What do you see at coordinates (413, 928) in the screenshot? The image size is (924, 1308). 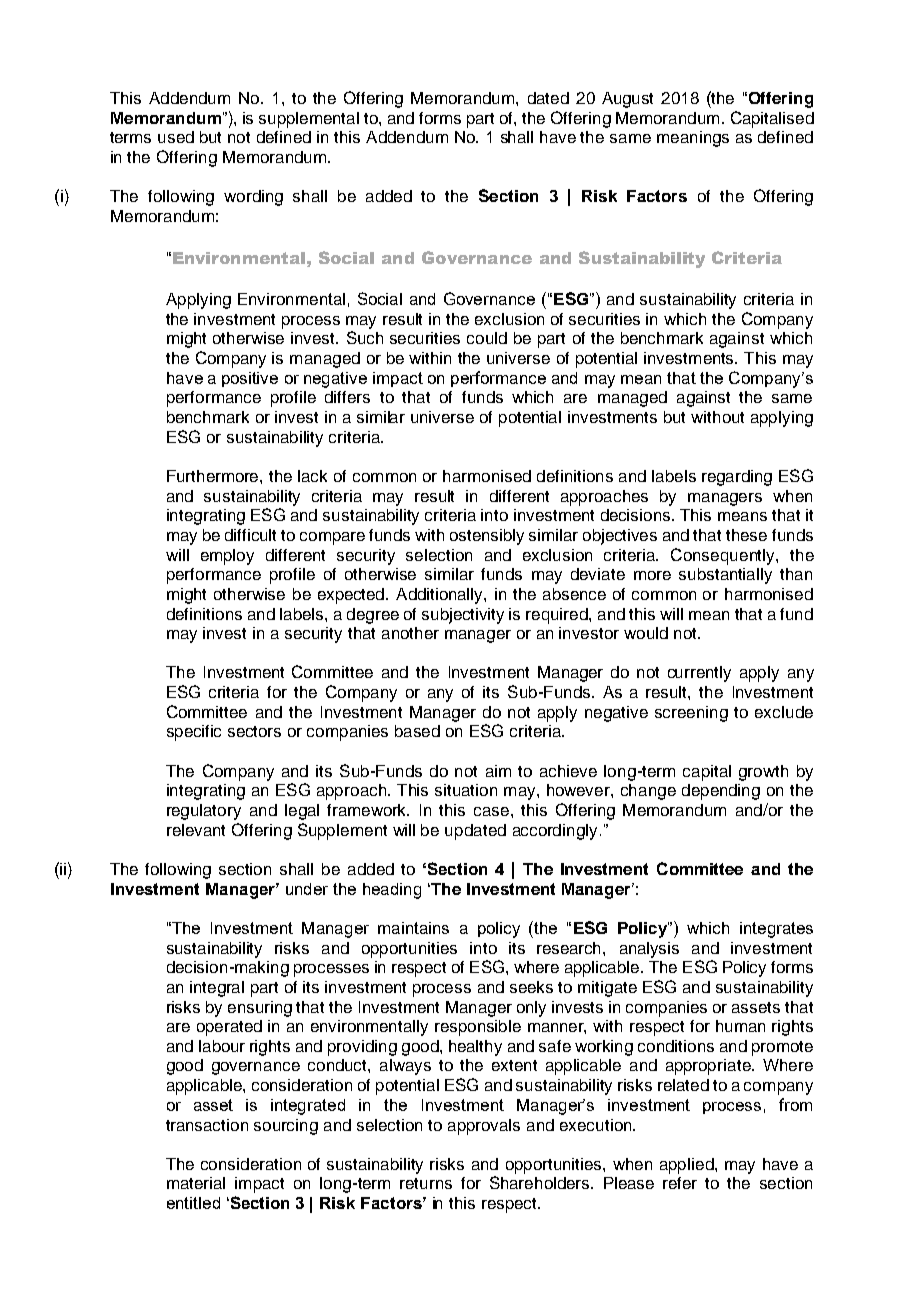 I see `maintains` at bounding box center [413, 928].
